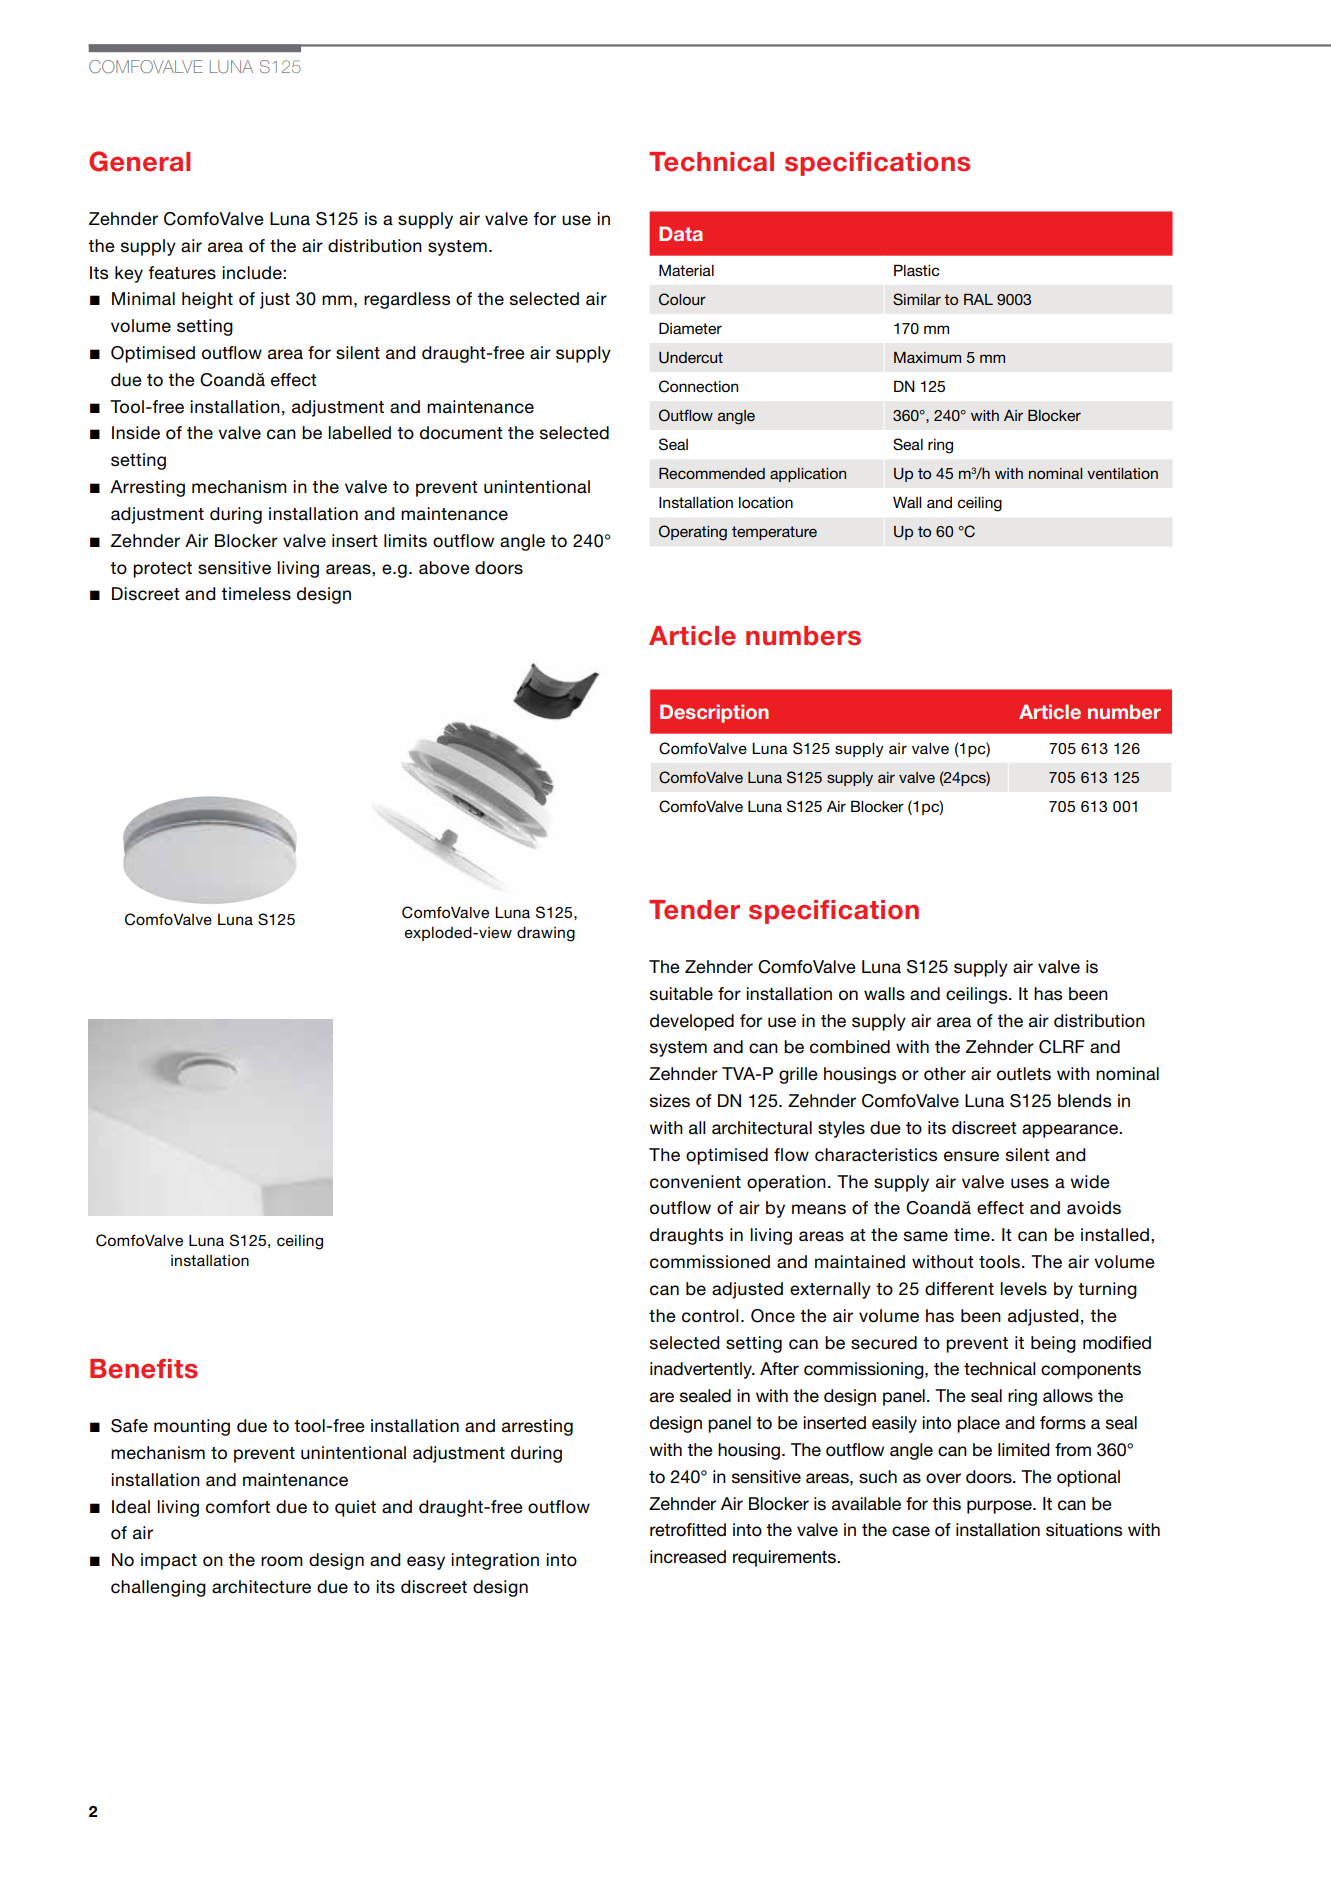 Image resolution: width=1331 pixels, height=1882 pixels. I want to click on Data, so click(681, 233).
